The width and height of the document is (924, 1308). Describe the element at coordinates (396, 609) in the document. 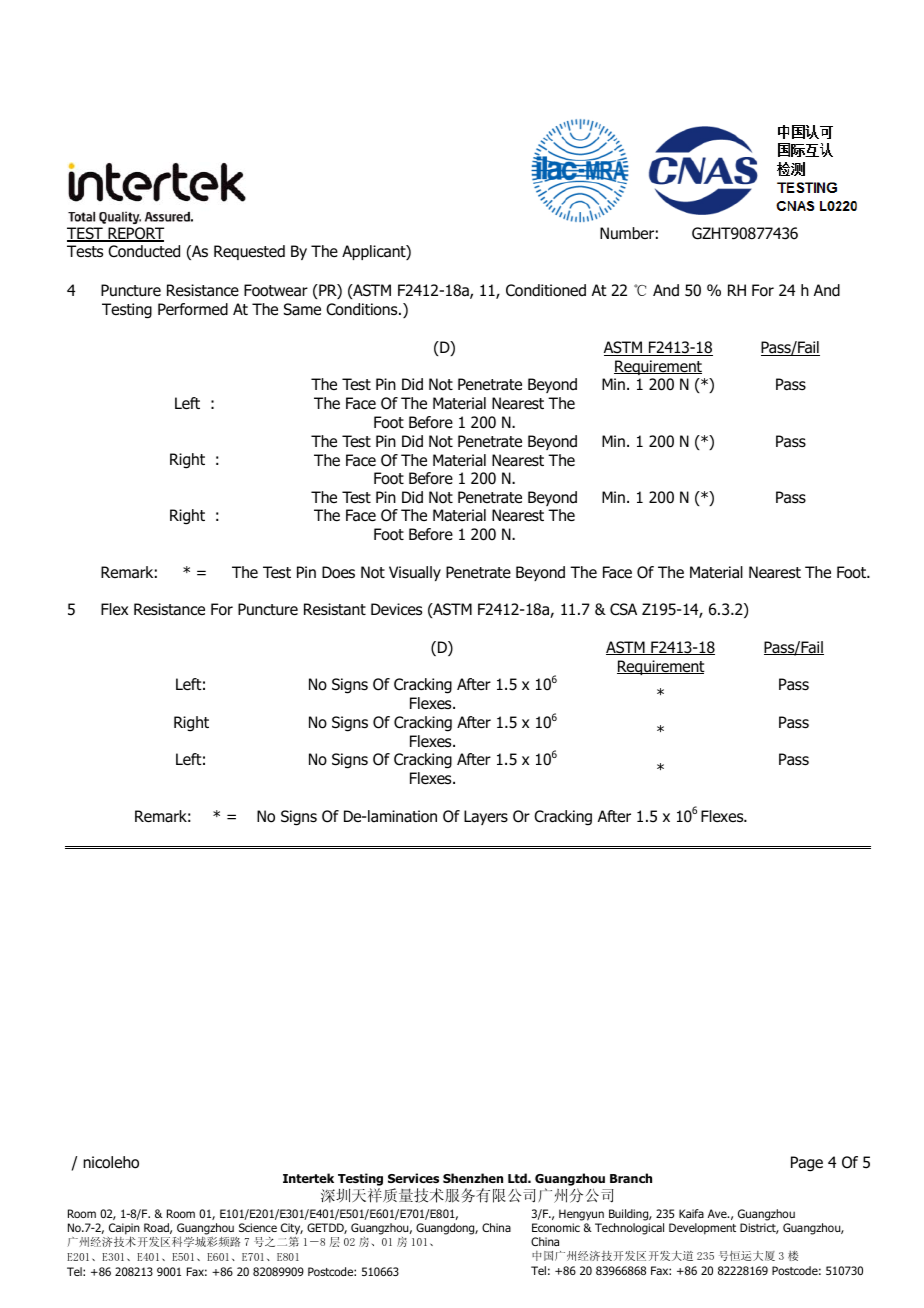

I see `Devices` at that location.
